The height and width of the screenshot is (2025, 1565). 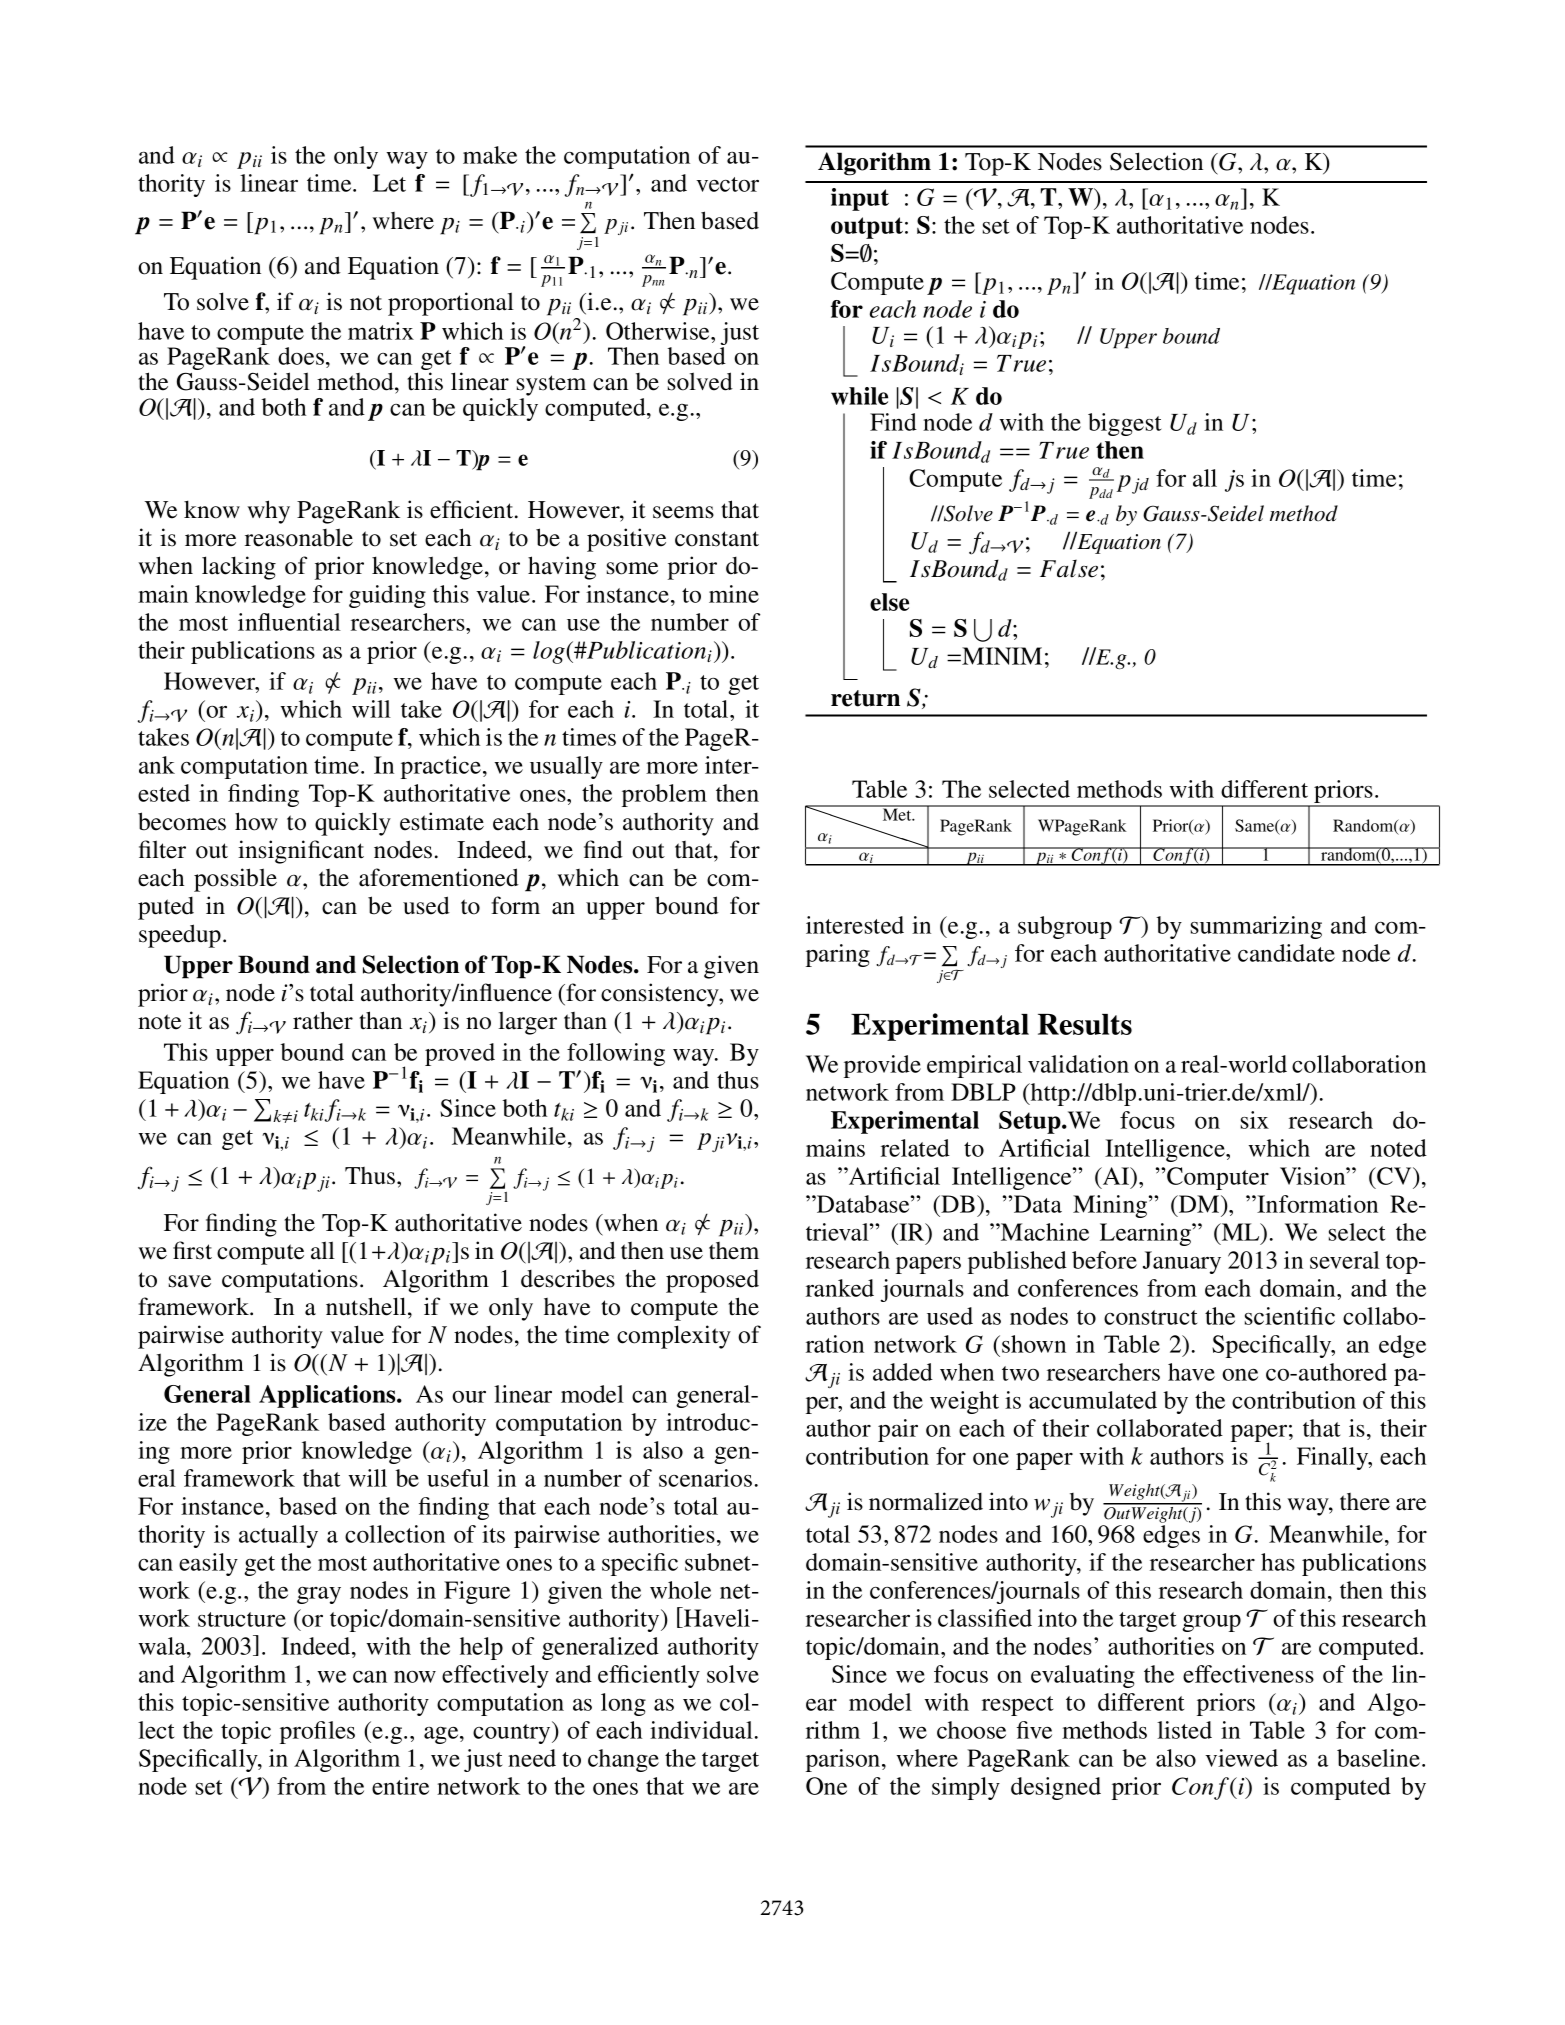 I want to click on entire, so click(x=400, y=1786).
